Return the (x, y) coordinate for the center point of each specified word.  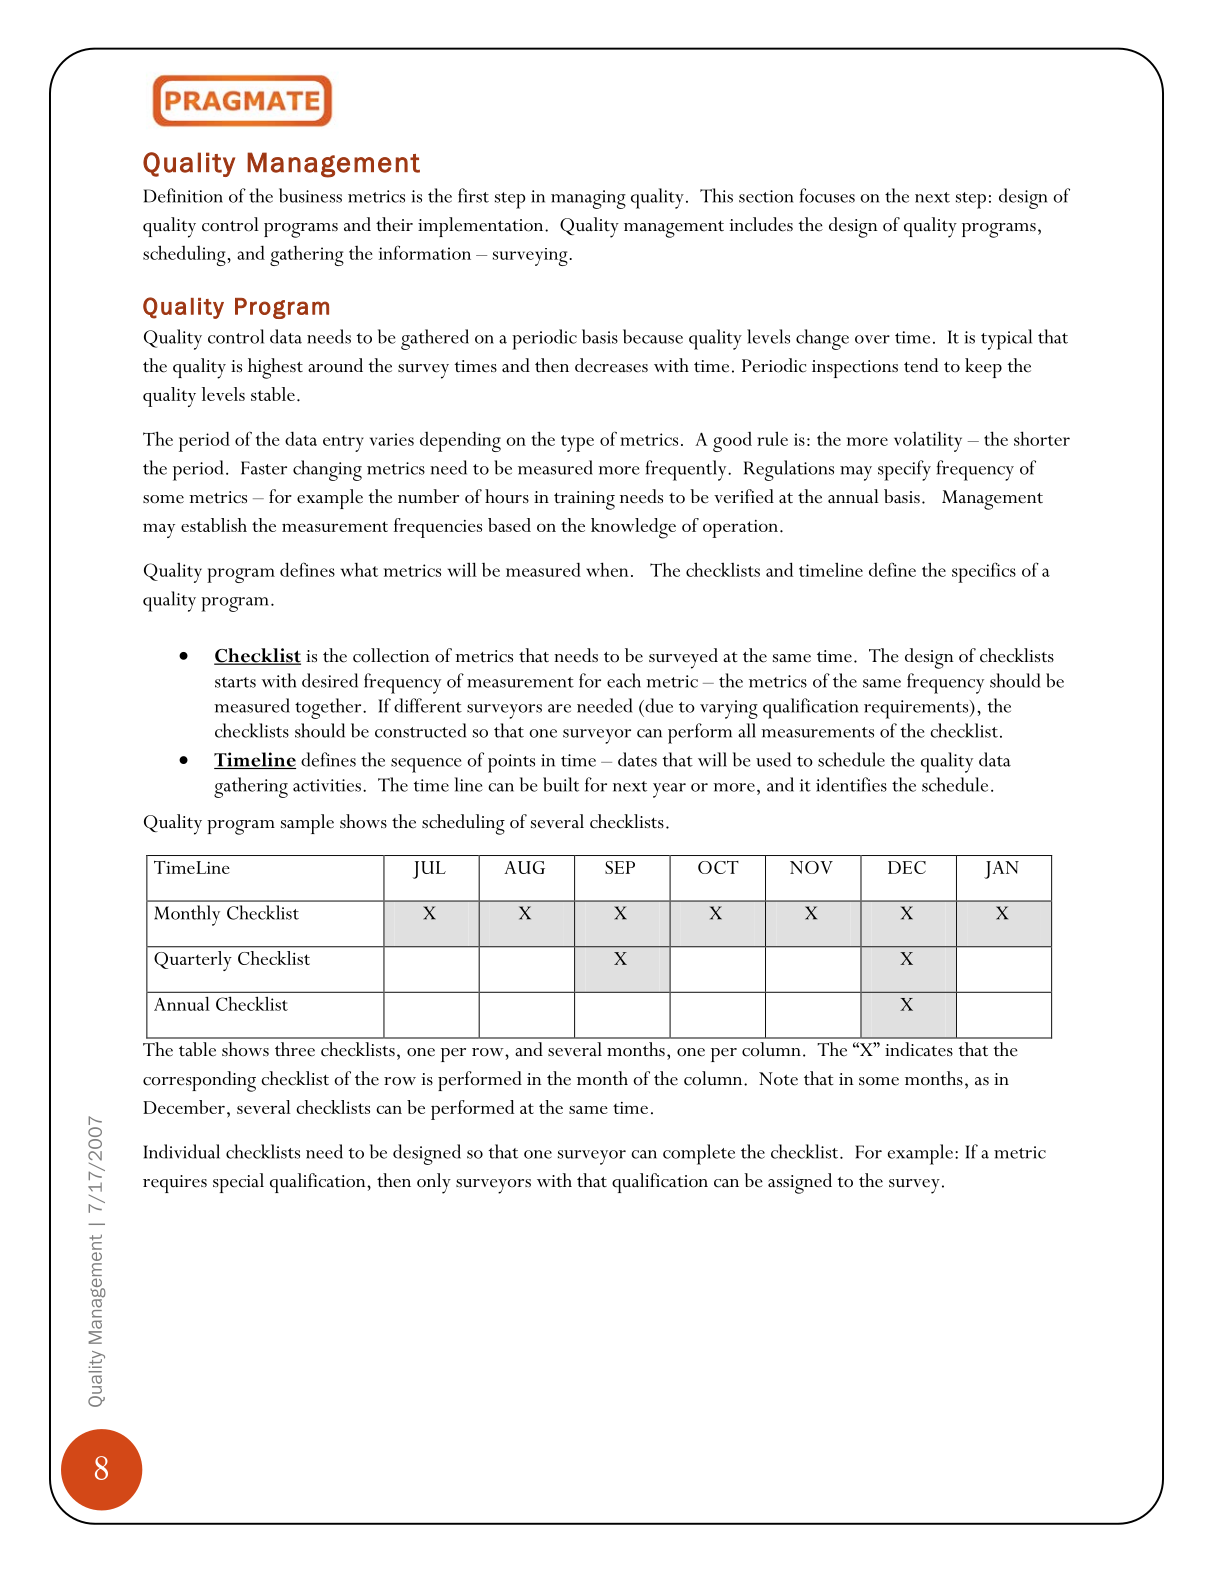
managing (588, 199)
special (238, 1183)
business (310, 195)
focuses (827, 195)
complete (699, 1154)
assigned (800, 1183)
